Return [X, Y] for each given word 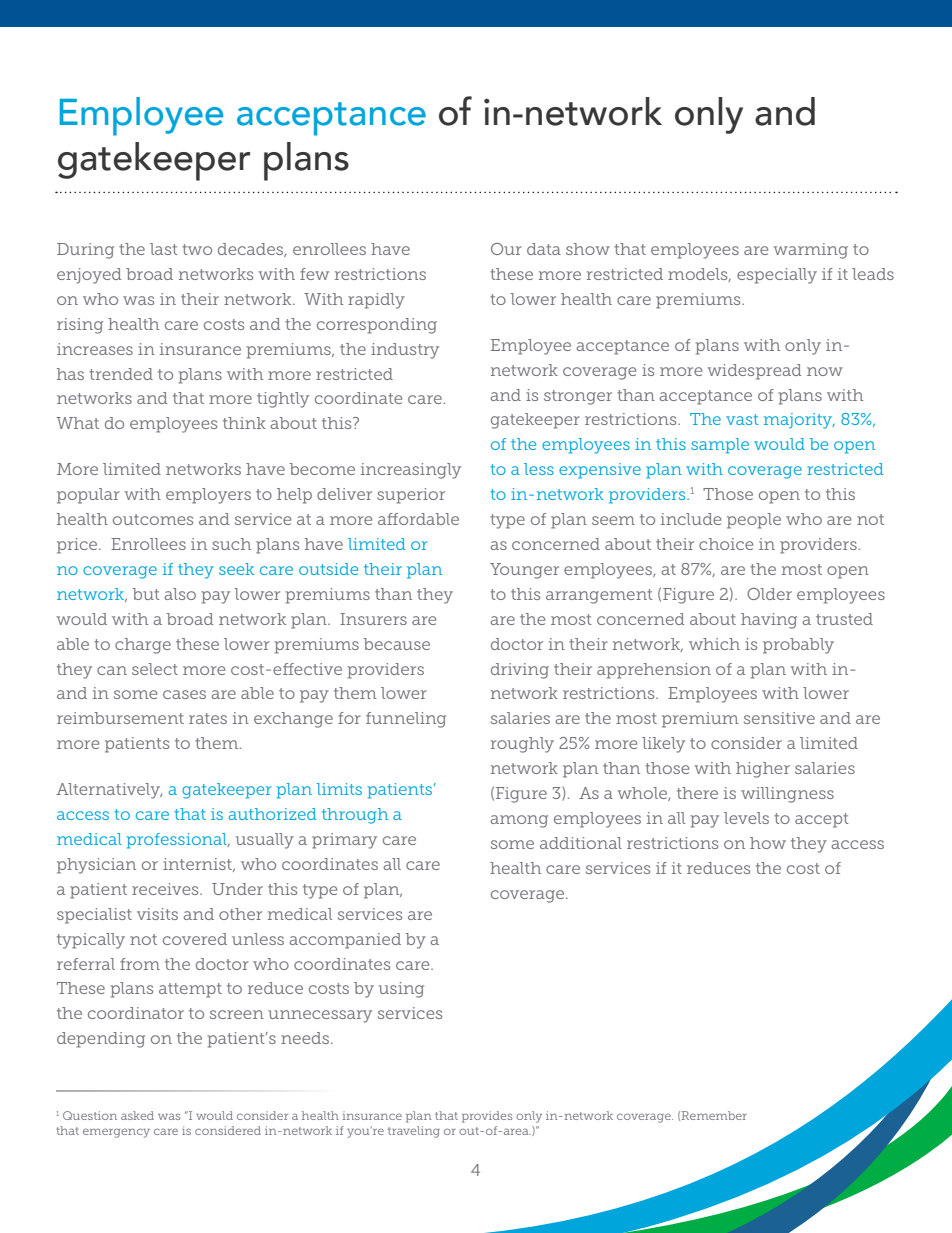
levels [746, 818]
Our [506, 249]
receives [166, 889]
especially [777, 276]
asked [137, 1115]
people [754, 521]
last [164, 249]
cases [184, 694]
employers [208, 496]
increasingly [411, 471]
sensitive [779, 718]
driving [520, 671]
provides [487, 1117]
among [519, 821]
